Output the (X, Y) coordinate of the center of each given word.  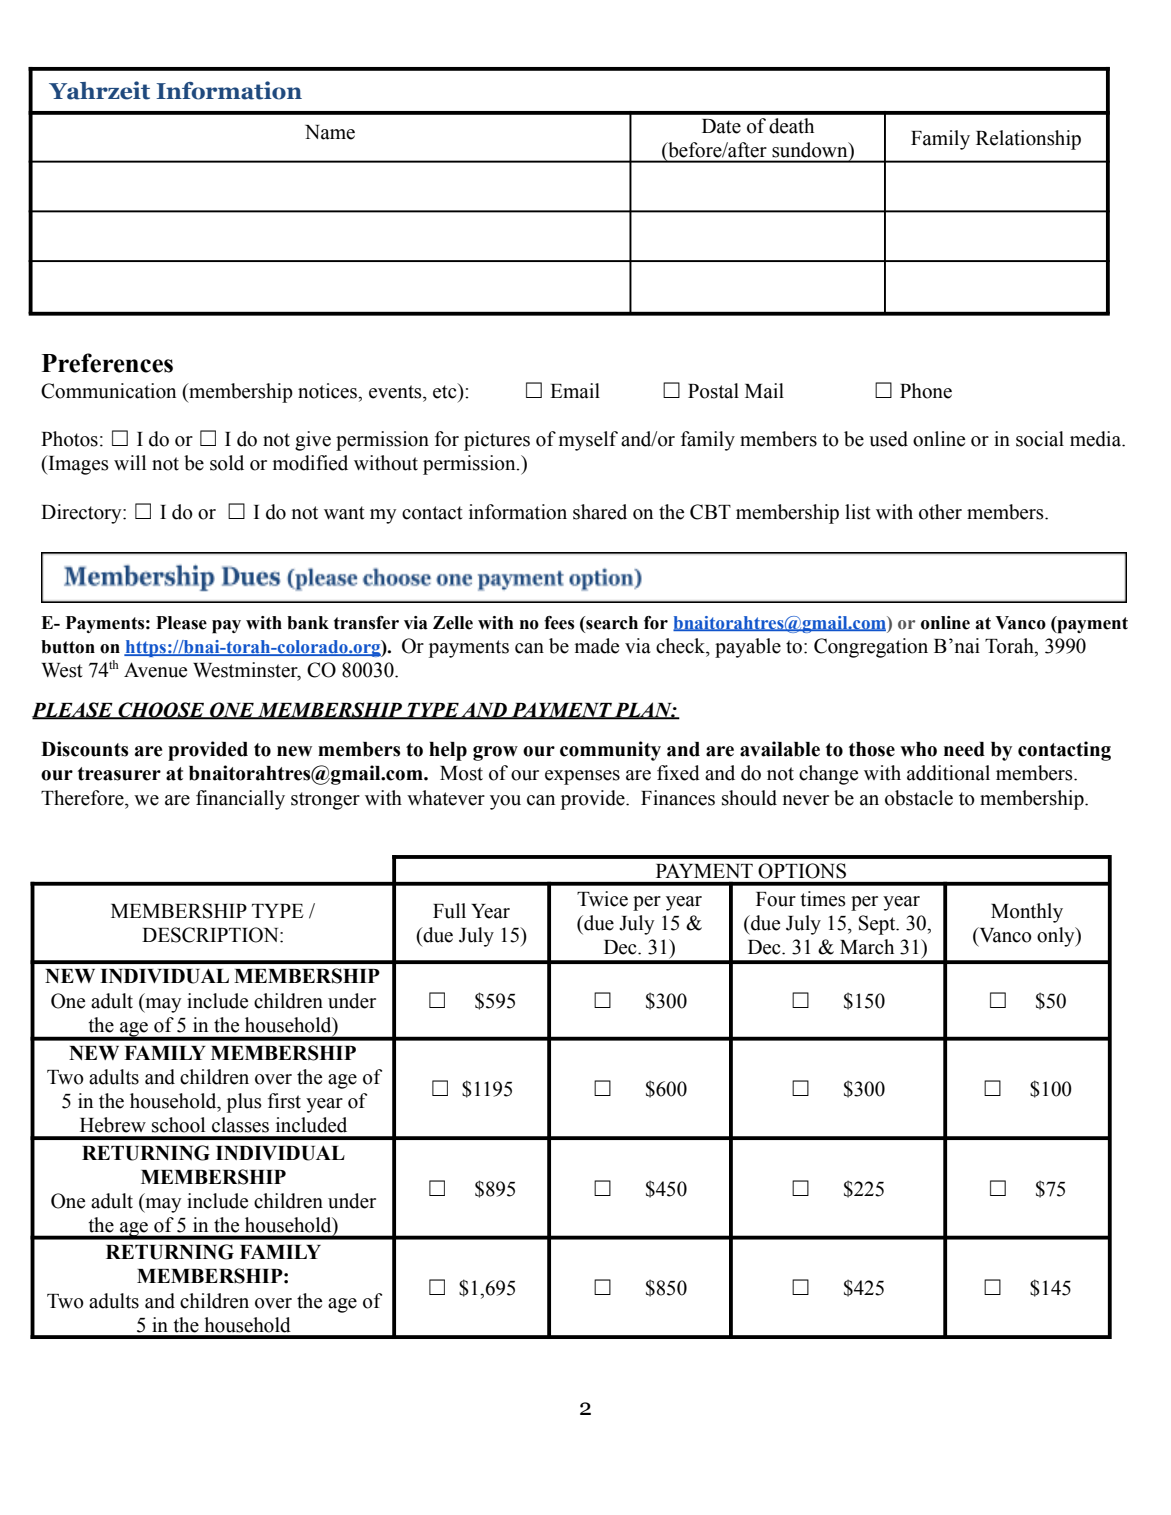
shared (600, 512)
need (964, 749)
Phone (926, 391)
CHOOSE (161, 710)
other (940, 512)
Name (330, 132)
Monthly (1027, 913)
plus (244, 1103)
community (610, 751)
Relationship (1028, 140)
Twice (602, 899)
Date (721, 126)
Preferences (107, 363)
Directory (82, 514)
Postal (713, 391)
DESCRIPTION (211, 935)
